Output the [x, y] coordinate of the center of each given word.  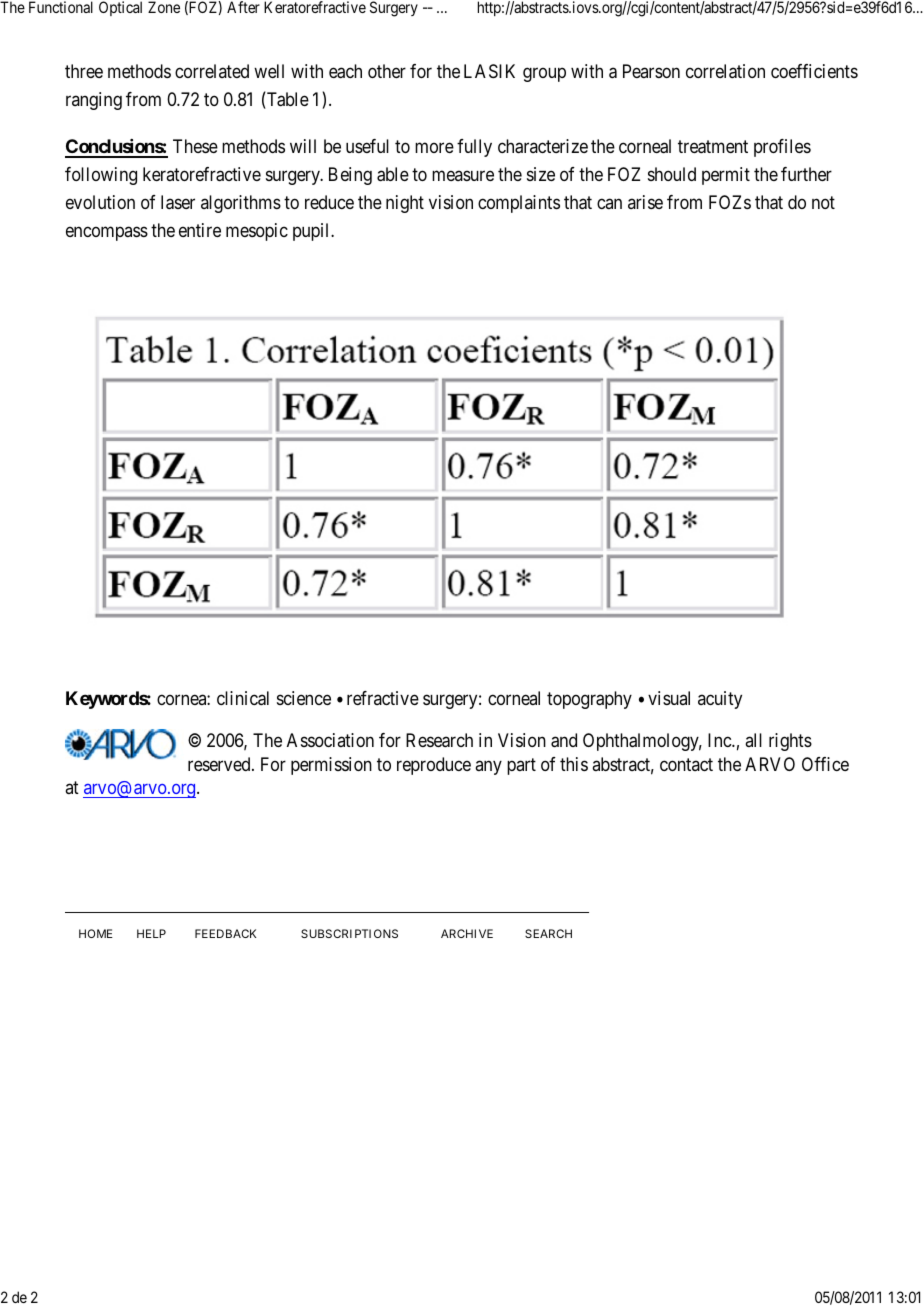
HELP [151, 933]
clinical [243, 698]
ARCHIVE [467, 933]
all [753, 740]
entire [200, 230]
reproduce [434, 766]
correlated [212, 71]
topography [589, 700]
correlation [725, 71]
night [405, 204]
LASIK [489, 71]
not [823, 203]
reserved [220, 764]
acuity [720, 700]
